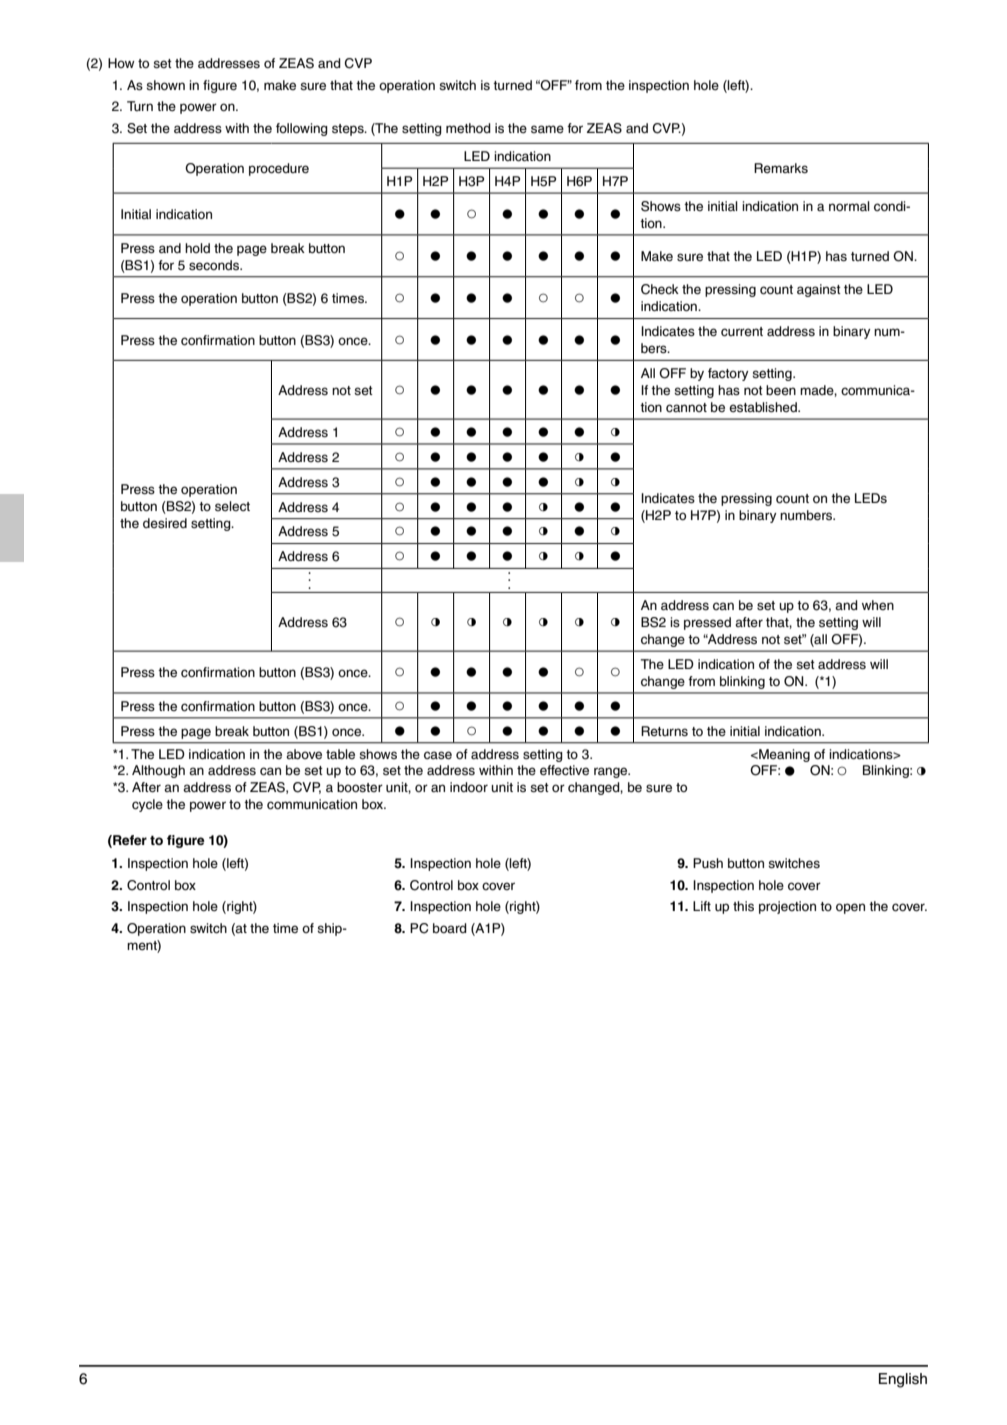 This screenshot has width=1007, height=1425. I want to click on following, so click(302, 129).
